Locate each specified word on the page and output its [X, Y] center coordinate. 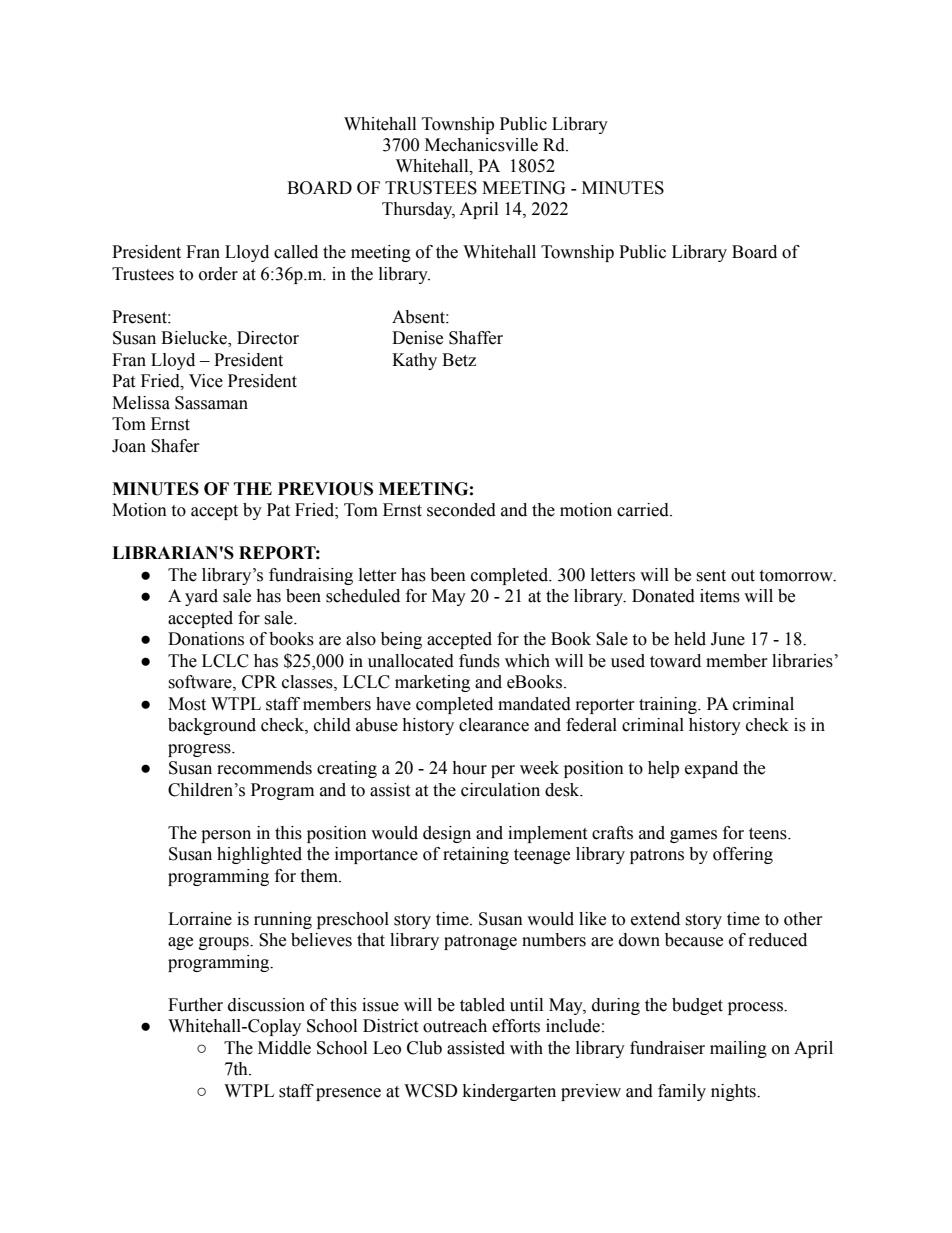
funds [479, 661]
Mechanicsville [481, 145]
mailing [738, 1049]
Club [424, 1048]
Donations [206, 639]
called [296, 252]
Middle [284, 1048]
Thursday [418, 210]
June [728, 639]
